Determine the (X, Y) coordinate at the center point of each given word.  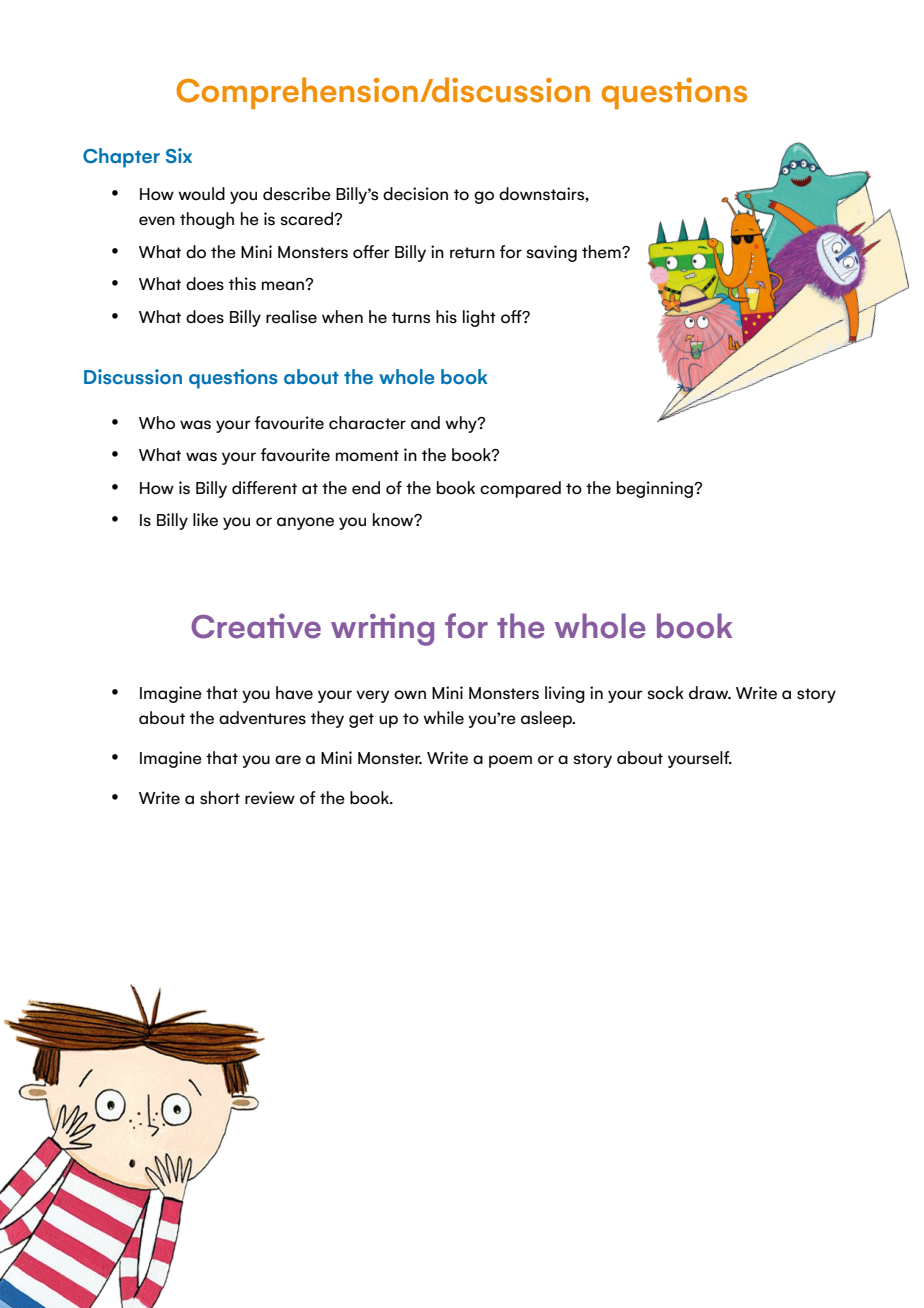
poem (510, 761)
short (220, 798)
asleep (547, 719)
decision (415, 194)
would (201, 194)
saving (552, 253)
